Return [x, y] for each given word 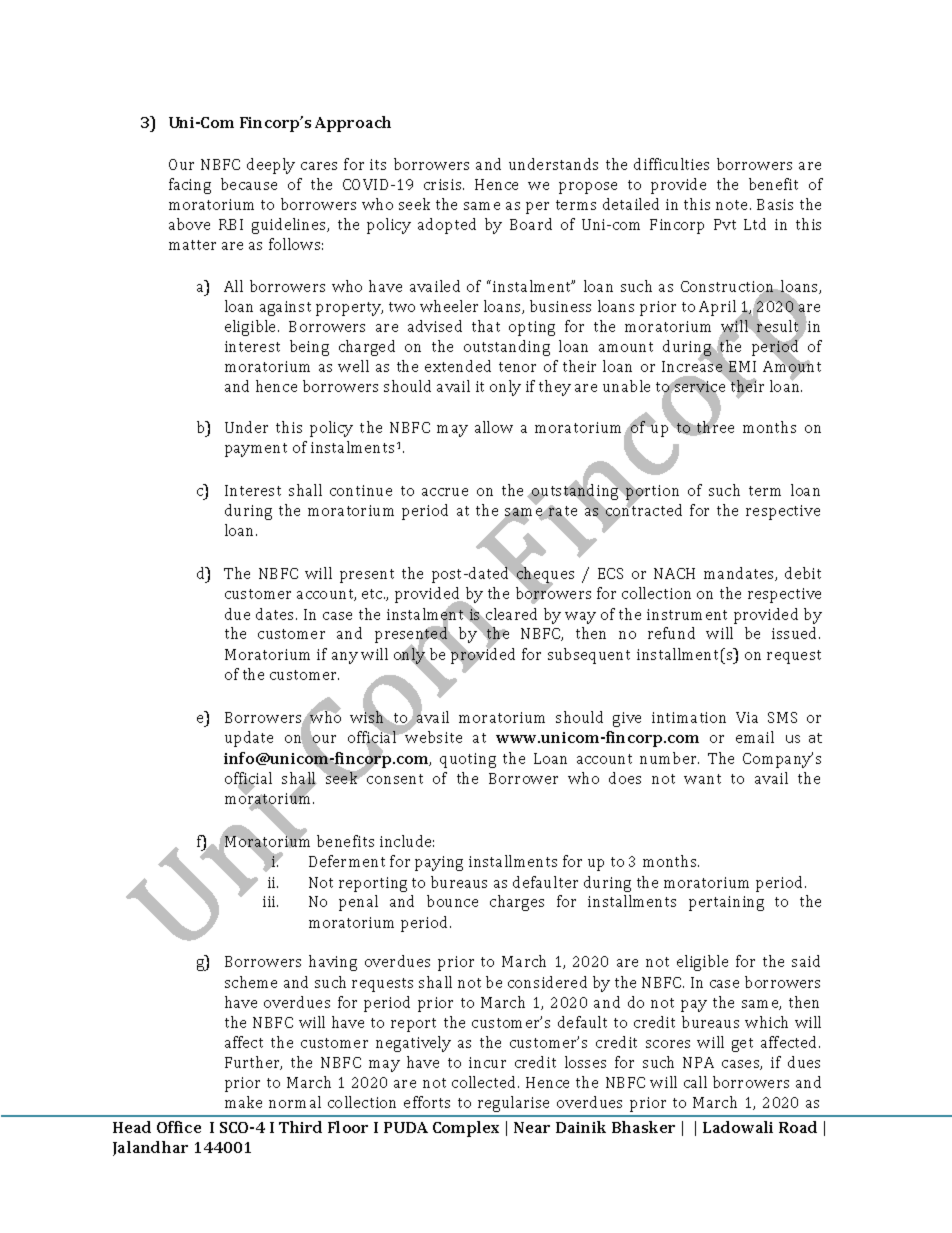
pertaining [726, 903]
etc [373, 594]
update [249, 739]
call [695, 1082]
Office [179, 1127]
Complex [466, 1129]
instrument [687, 614]
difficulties [671, 164]
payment [256, 450]
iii [270, 901]
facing [190, 186]
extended [458, 366]
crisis [444, 184]
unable [626, 386]
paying [439, 863]
